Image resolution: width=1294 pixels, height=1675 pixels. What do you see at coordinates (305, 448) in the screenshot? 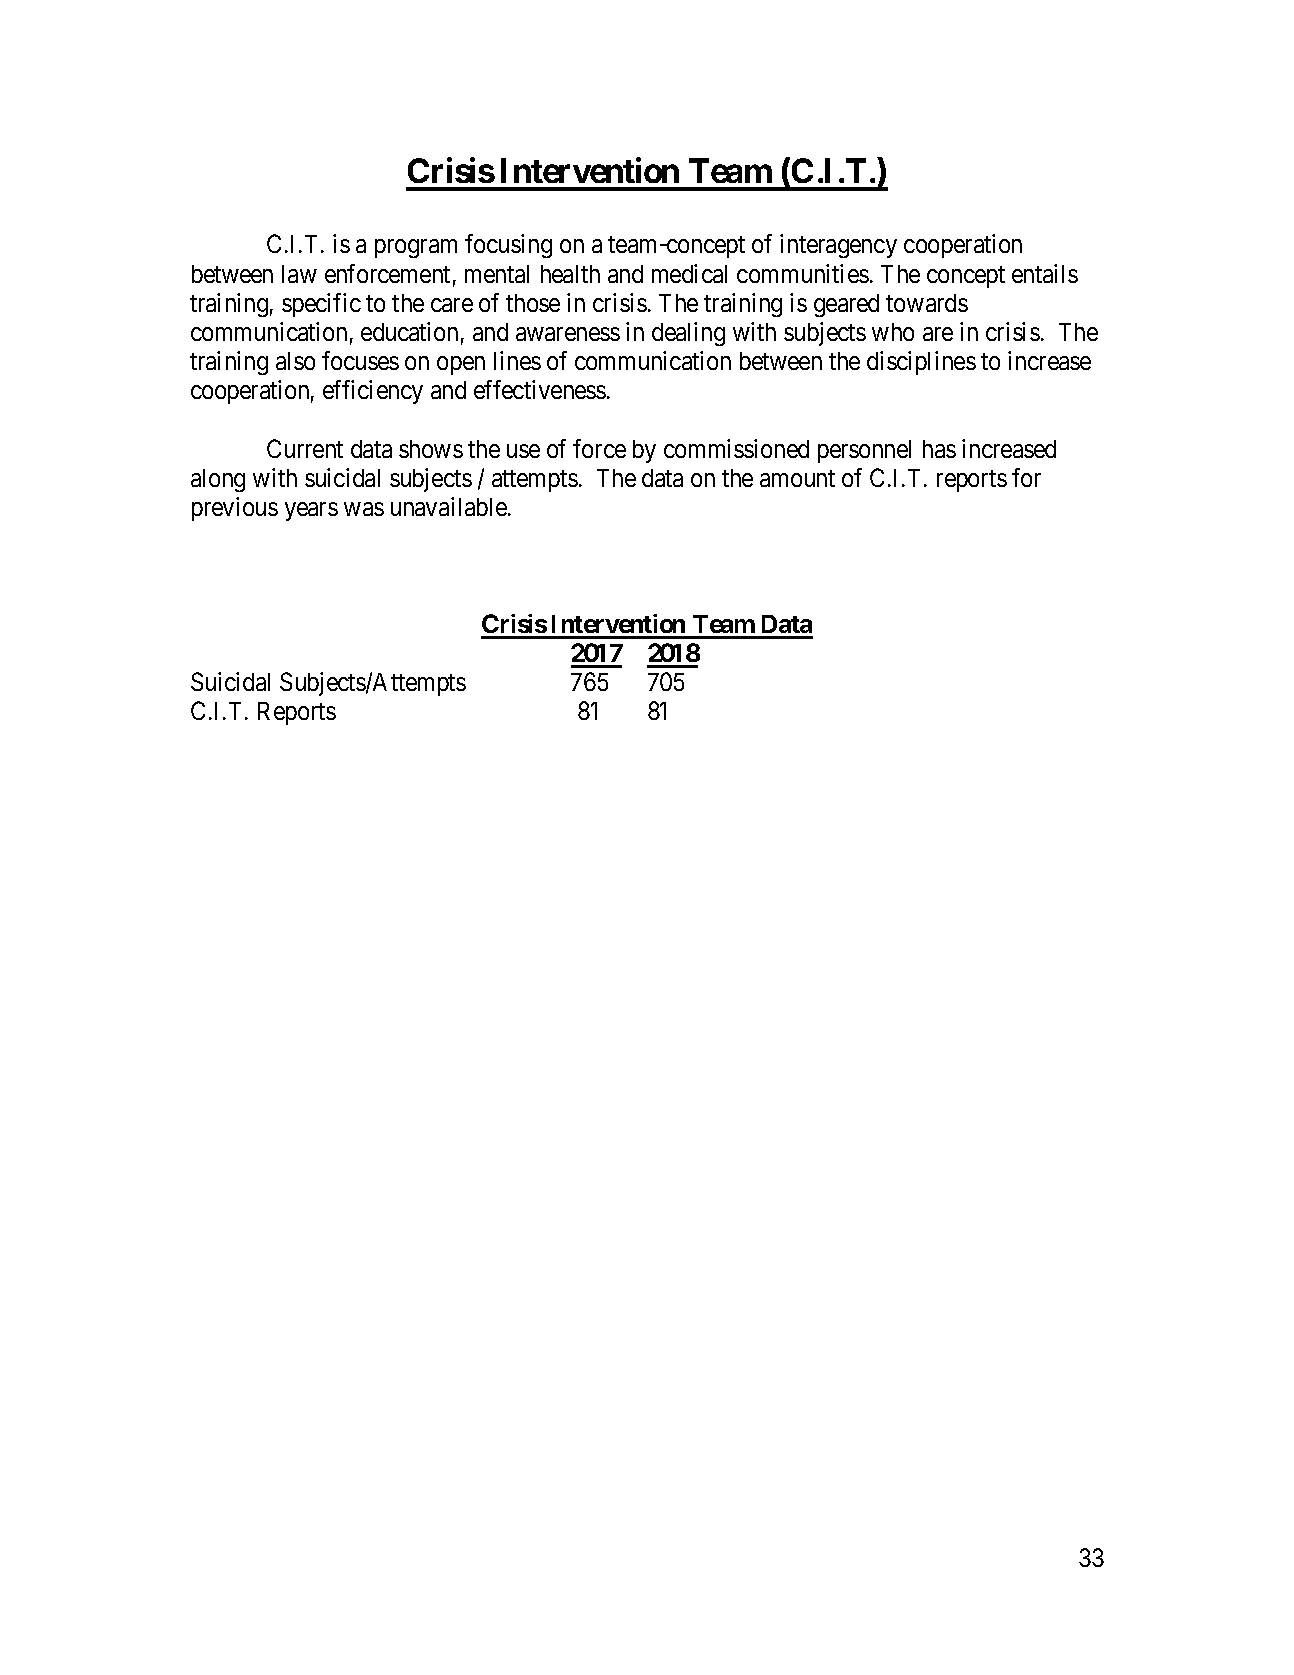
I see `Current` at bounding box center [305, 448].
